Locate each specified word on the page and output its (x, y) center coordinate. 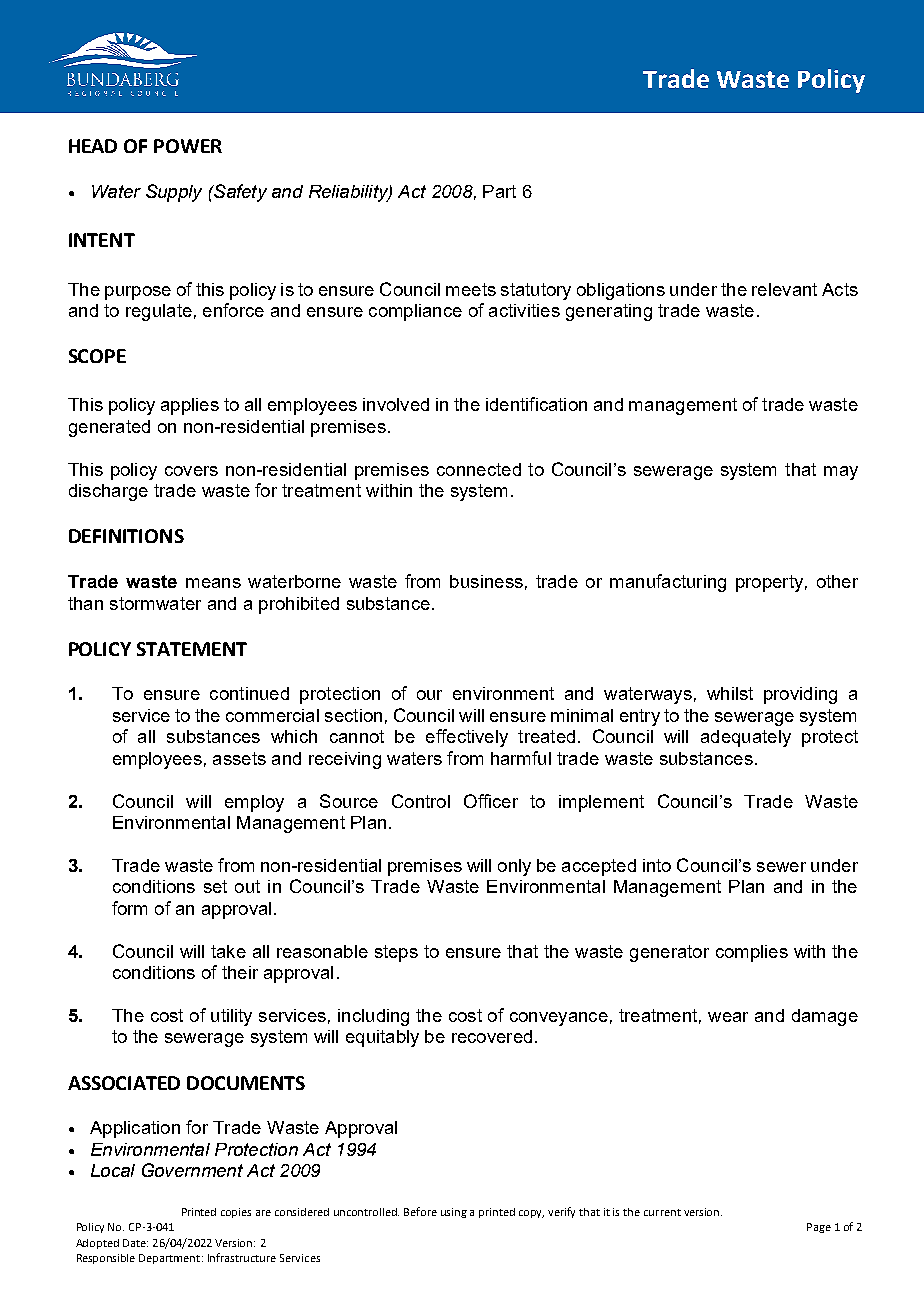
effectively (467, 738)
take (228, 951)
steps (396, 953)
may (841, 473)
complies (752, 953)
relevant (784, 289)
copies (236, 1213)
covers (191, 471)
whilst (730, 693)
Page (819, 1228)
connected (479, 469)
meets (471, 289)
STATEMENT (192, 649)
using (454, 1213)
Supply (174, 193)
